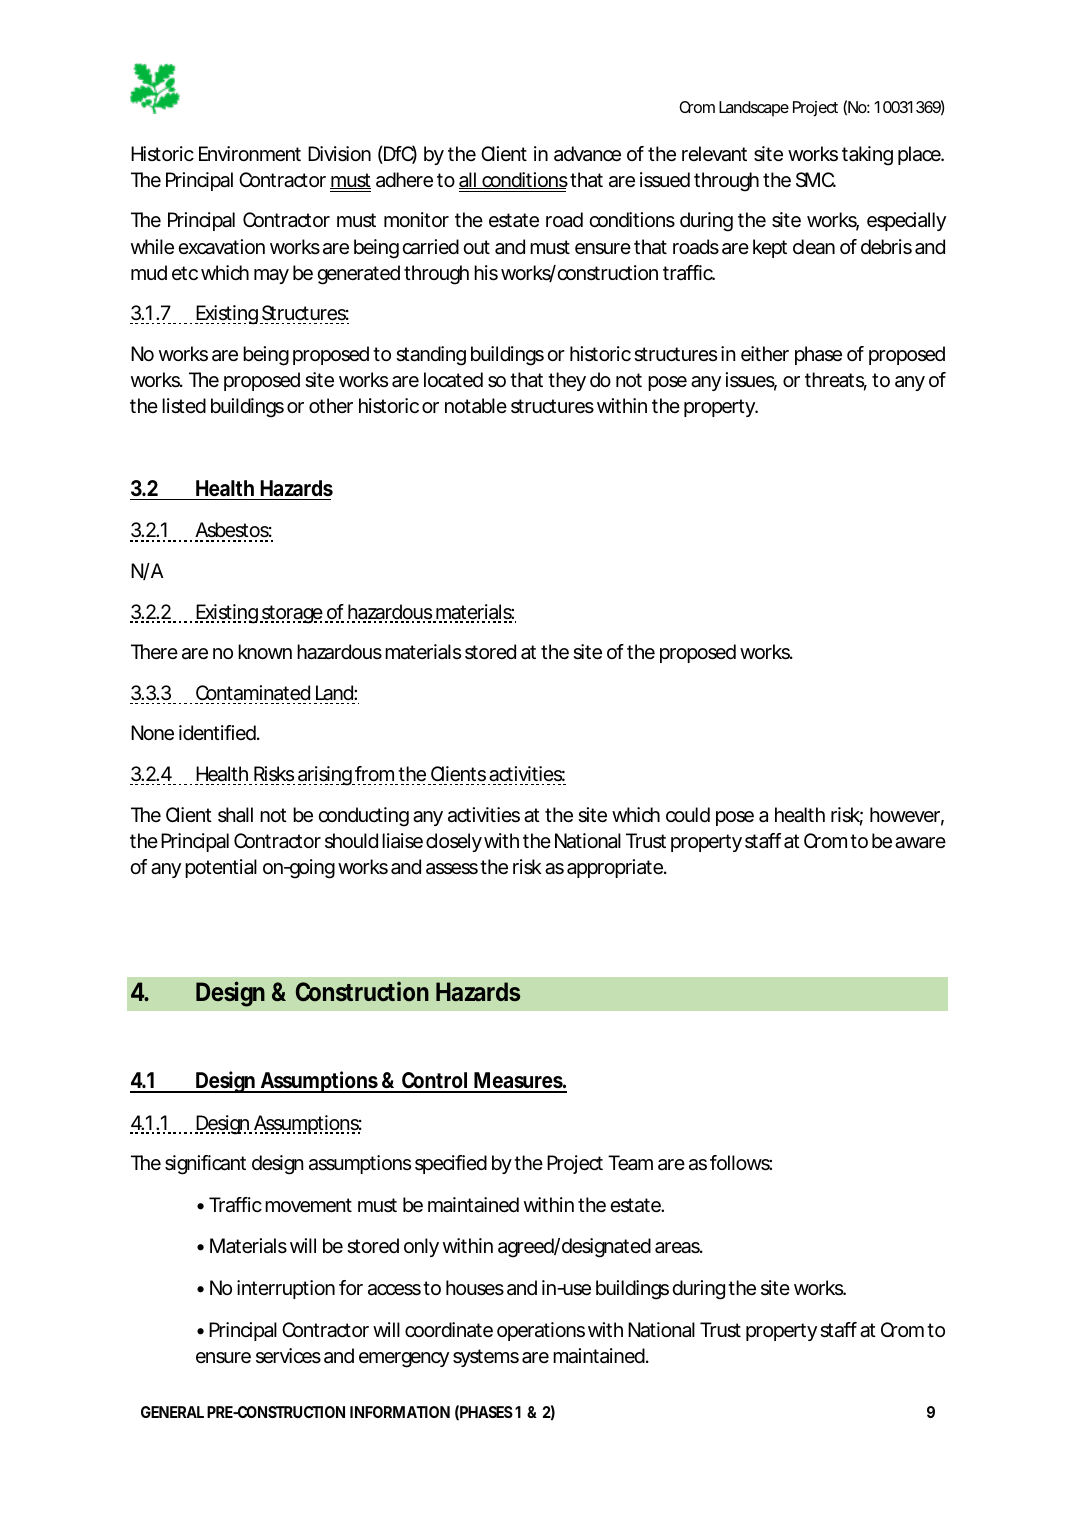  I want to click on Environment, so click(250, 154).
